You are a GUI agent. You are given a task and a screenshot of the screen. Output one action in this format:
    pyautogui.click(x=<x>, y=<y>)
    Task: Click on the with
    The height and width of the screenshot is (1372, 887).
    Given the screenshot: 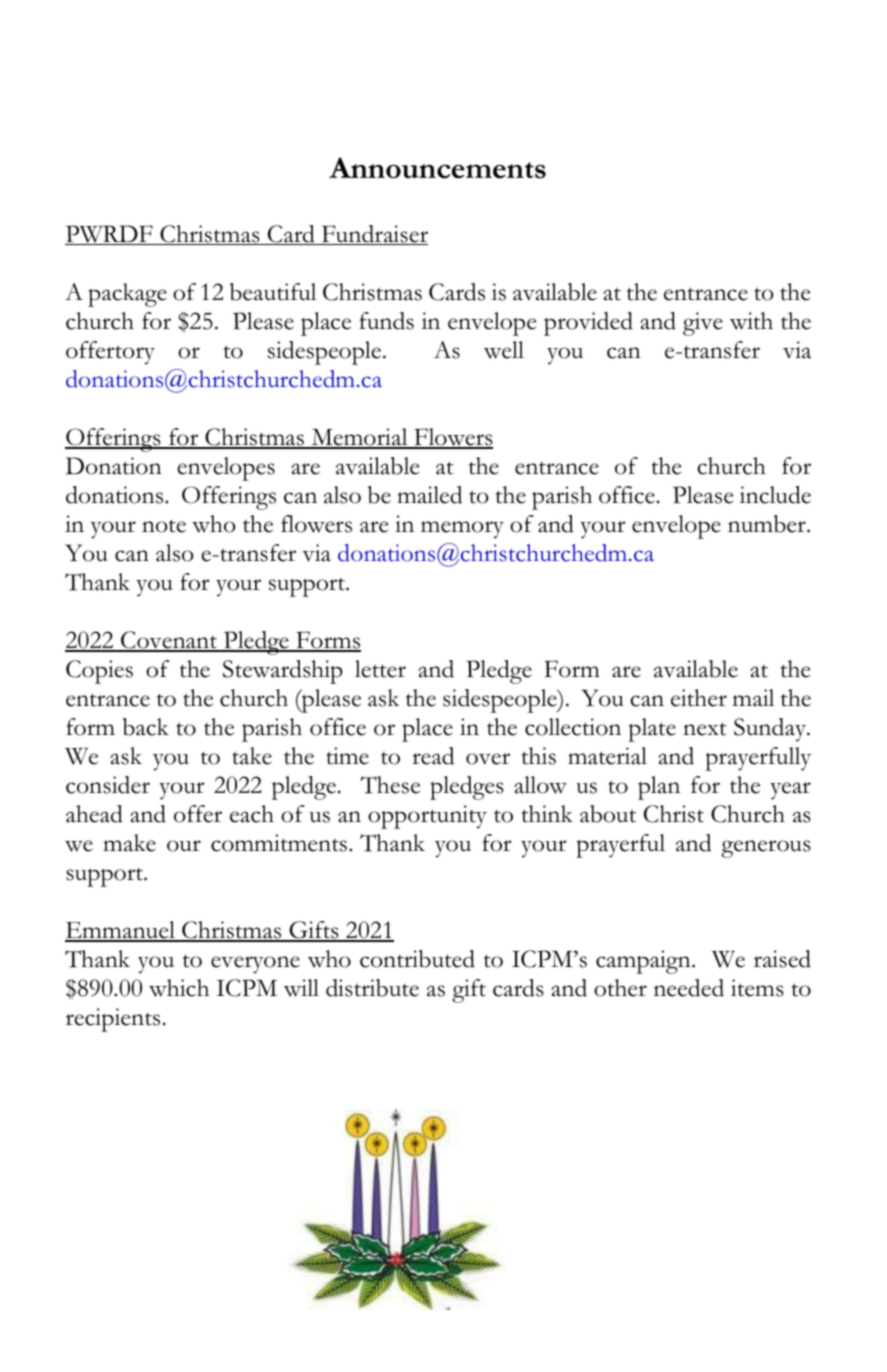 What is the action you would take?
    pyautogui.click(x=751, y=321)
